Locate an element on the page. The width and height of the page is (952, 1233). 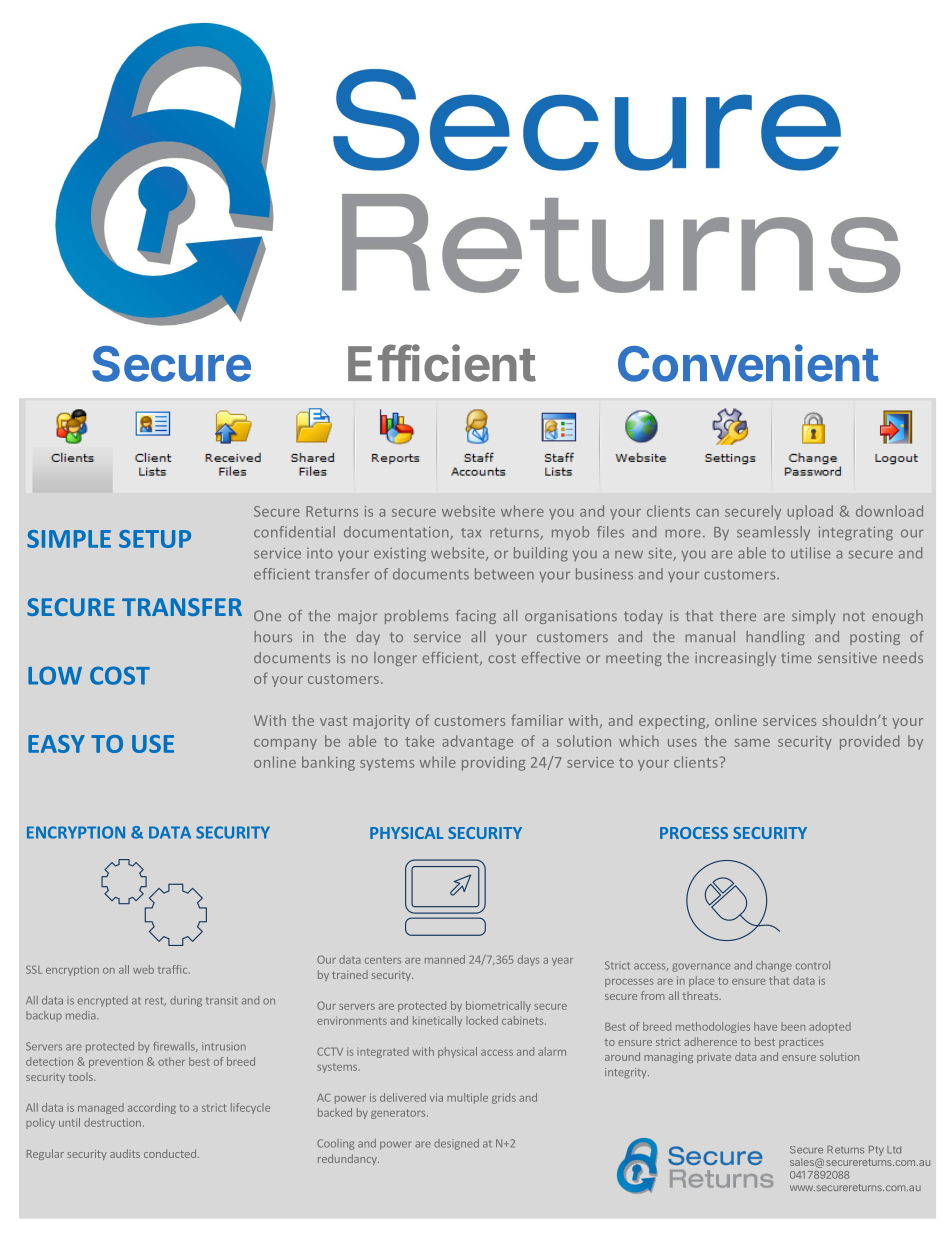
designed is located at coordinates (456, 1144).
